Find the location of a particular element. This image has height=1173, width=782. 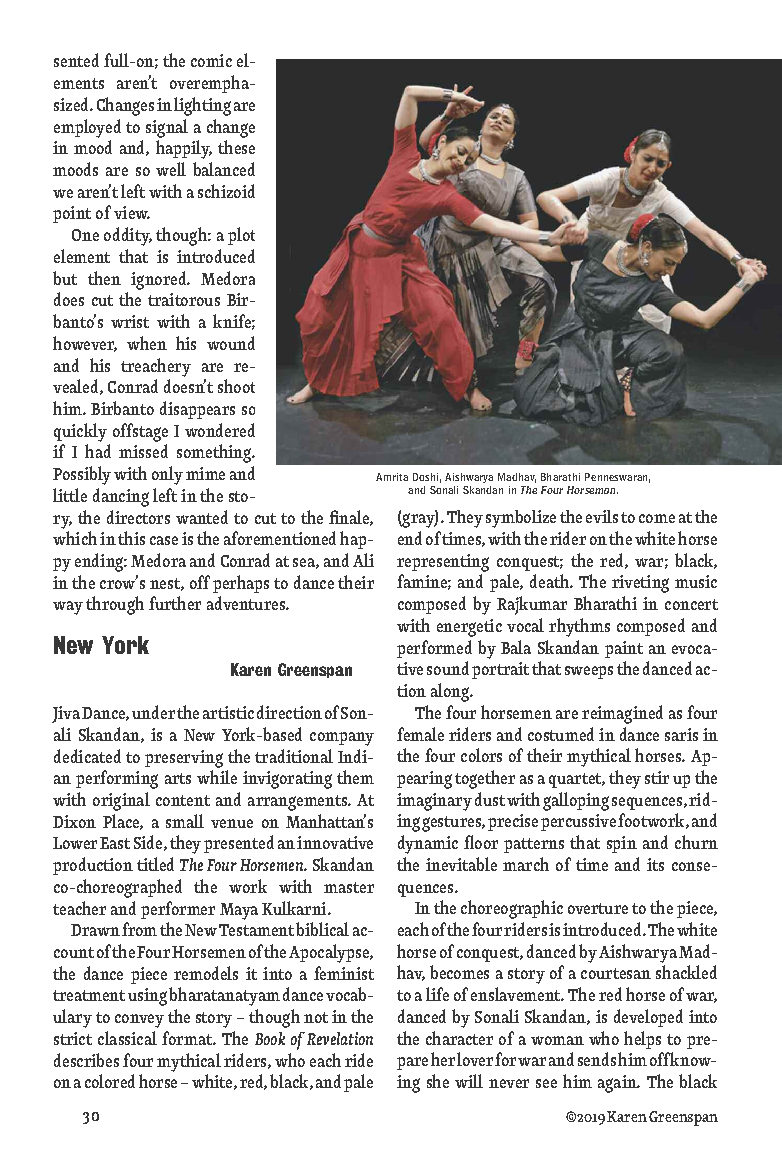

classical is located at coordinates (127, 1038).
